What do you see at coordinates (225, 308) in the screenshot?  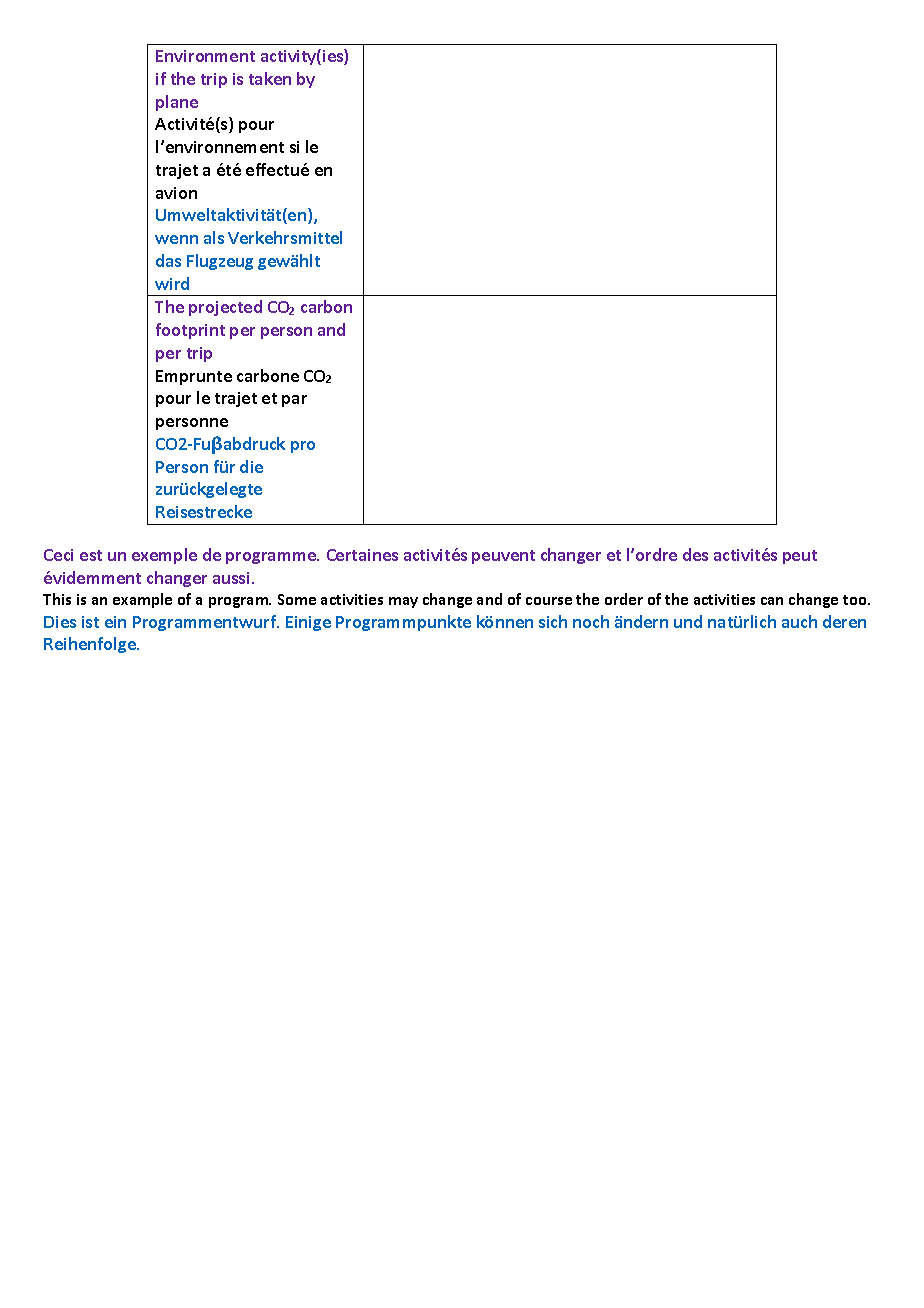 I see `projected` at bounding box center [225, 308].
